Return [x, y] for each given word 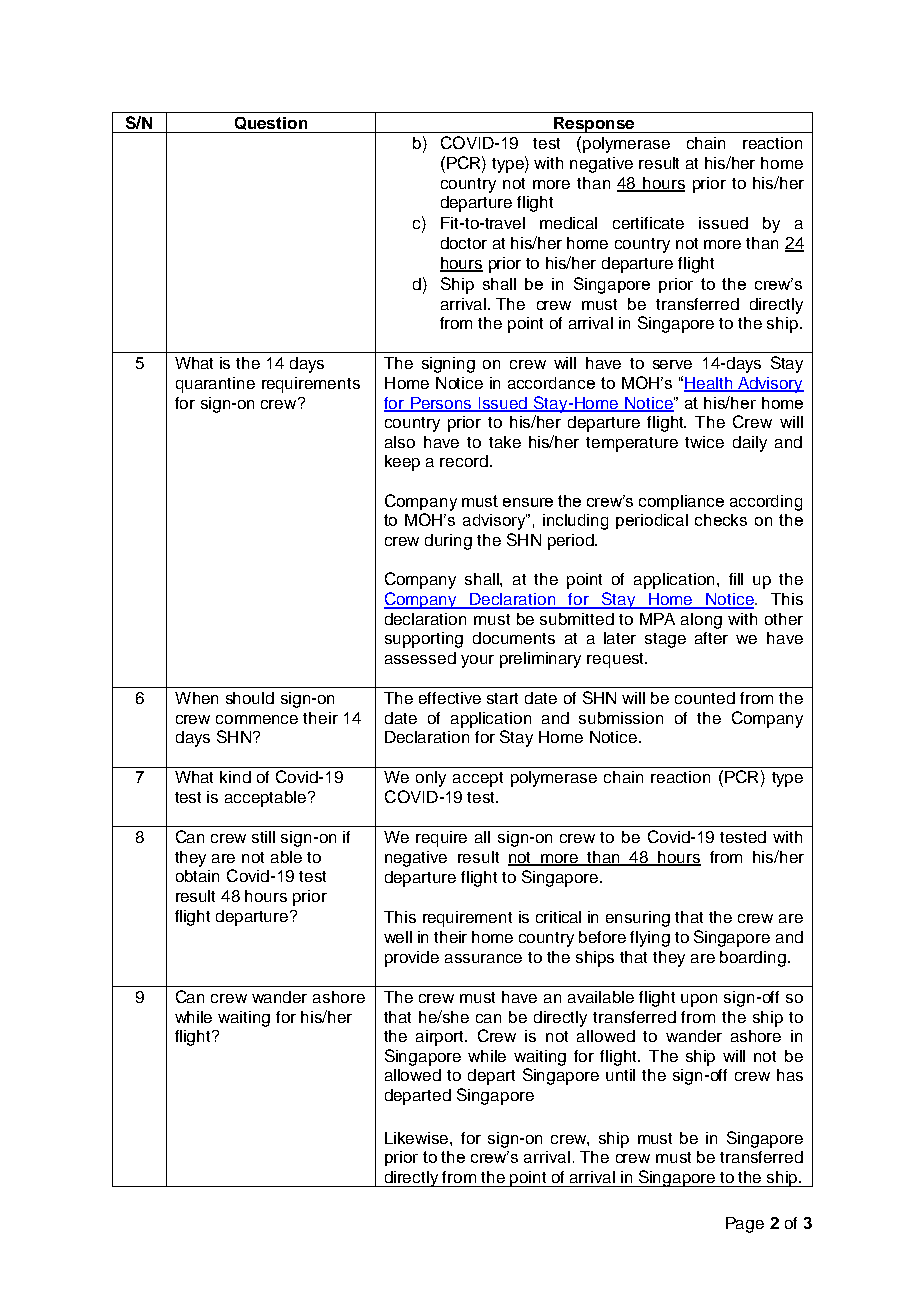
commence [257, 719]
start [502, 698]
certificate [648, 223]
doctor [464, 243]
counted [705, 698]
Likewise [418, 1138]
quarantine [215, 385]
